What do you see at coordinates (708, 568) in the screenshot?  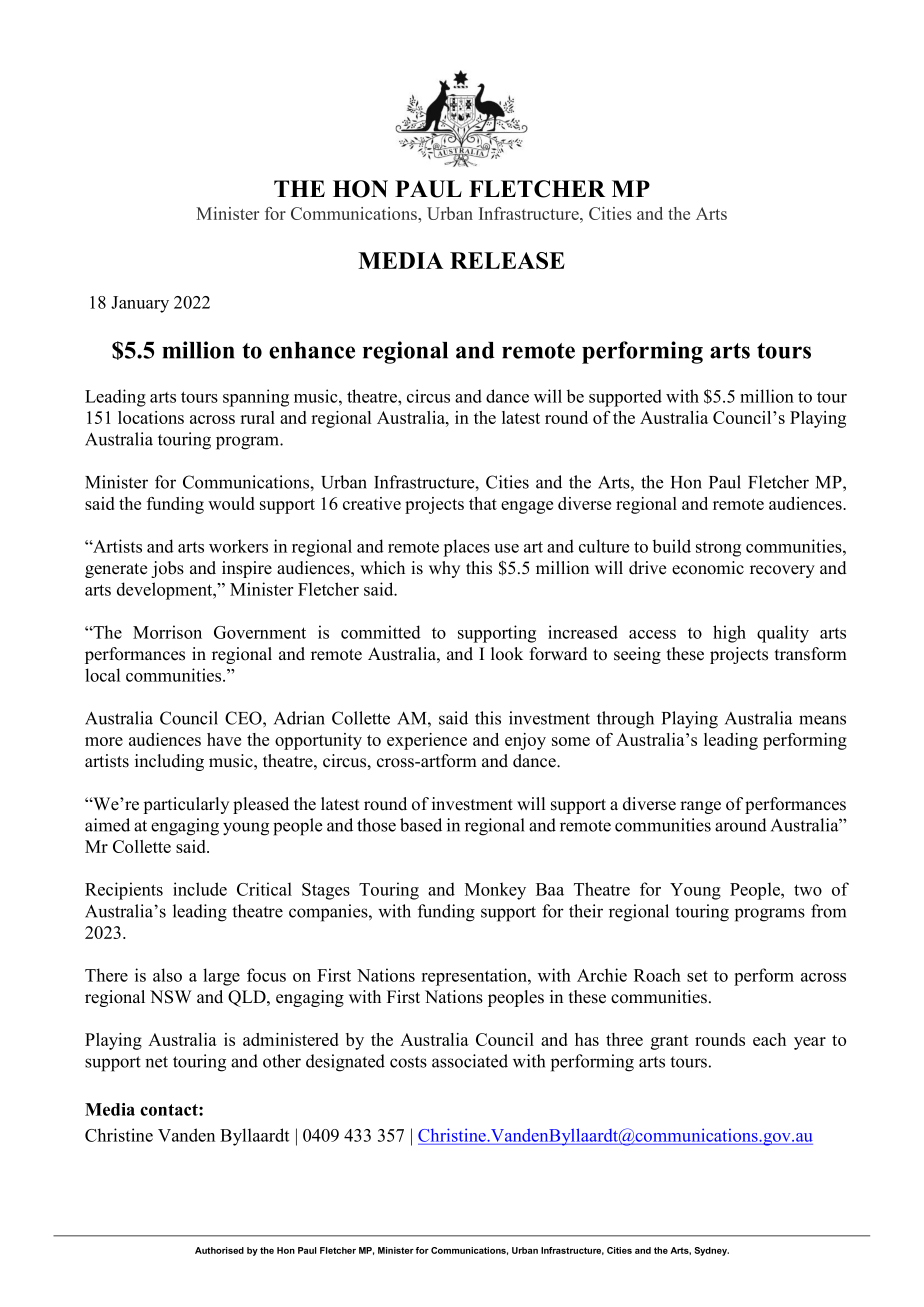 I see `economic` at bounding box center [708, 568].
